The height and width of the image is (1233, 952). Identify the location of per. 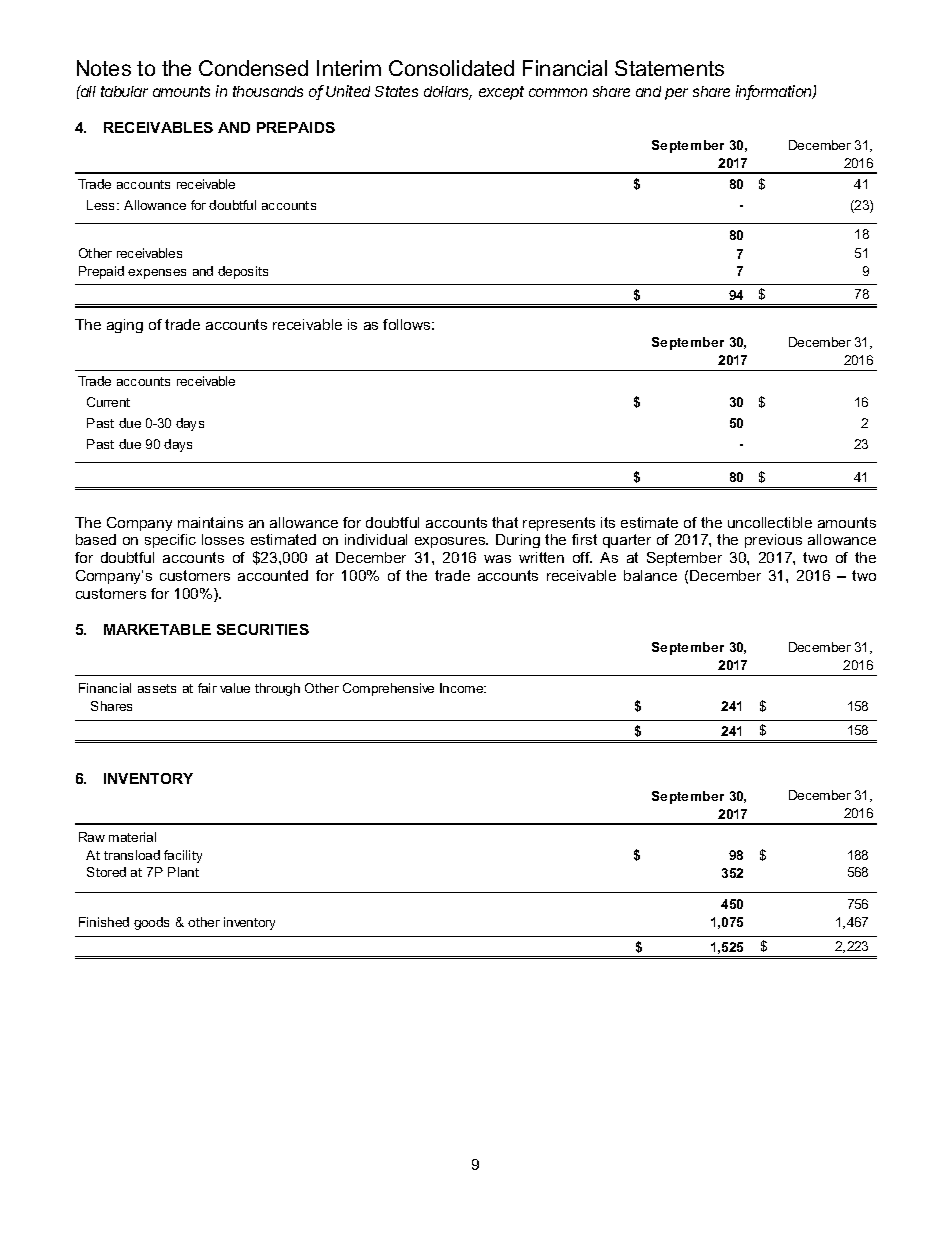
(676, 94).
